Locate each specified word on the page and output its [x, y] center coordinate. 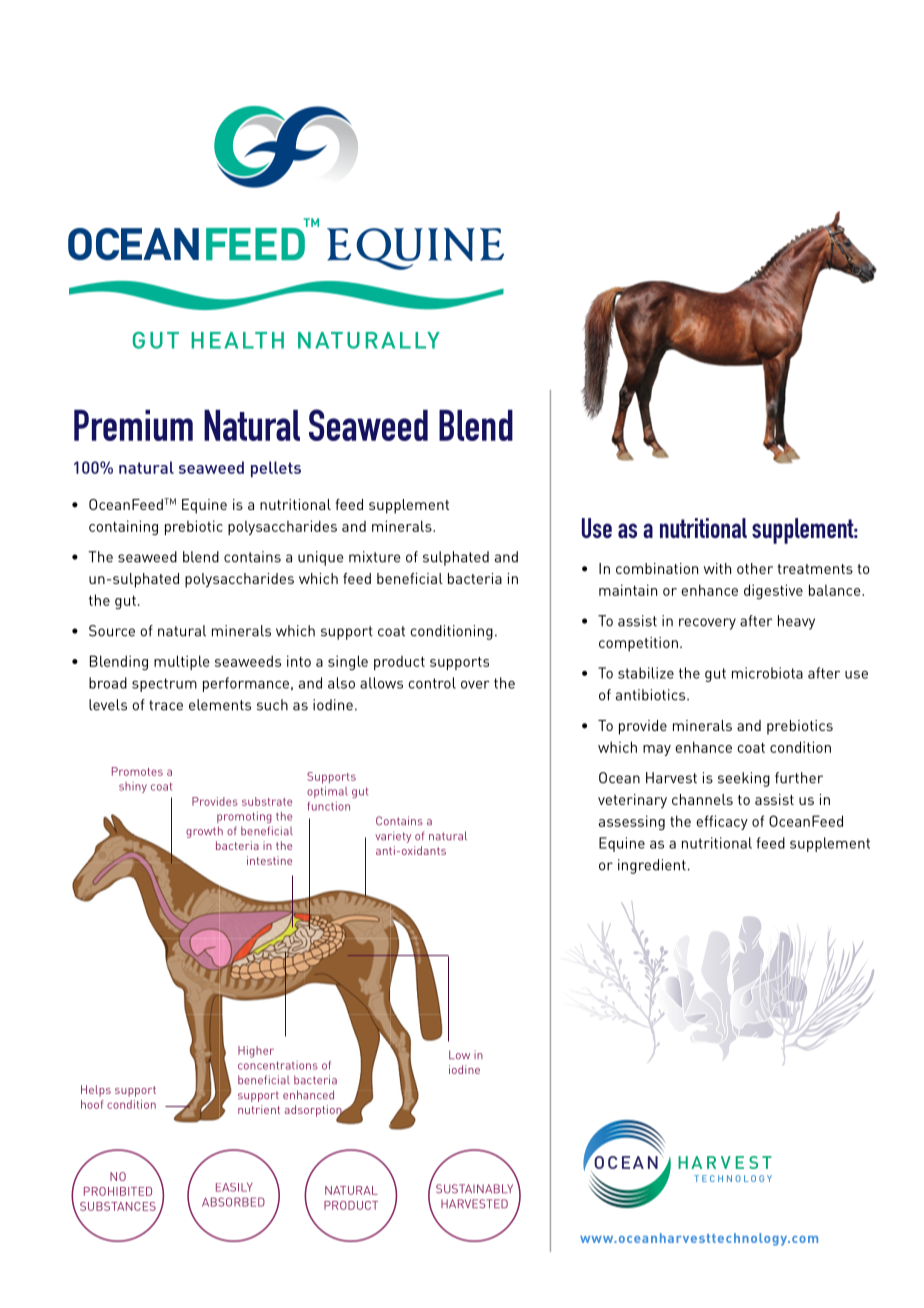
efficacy [722, 822]
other [755, 568]
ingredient [652, 866]
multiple [182, 662]
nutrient [259, 1109]
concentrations [278, 1065]
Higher [256, 1052]
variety [393, 837]
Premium [133, 425]
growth [204, 832]
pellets [276, 469]
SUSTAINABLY [474, 1188]
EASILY [234, 1187]
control [432, 683]
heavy [796, 622]
